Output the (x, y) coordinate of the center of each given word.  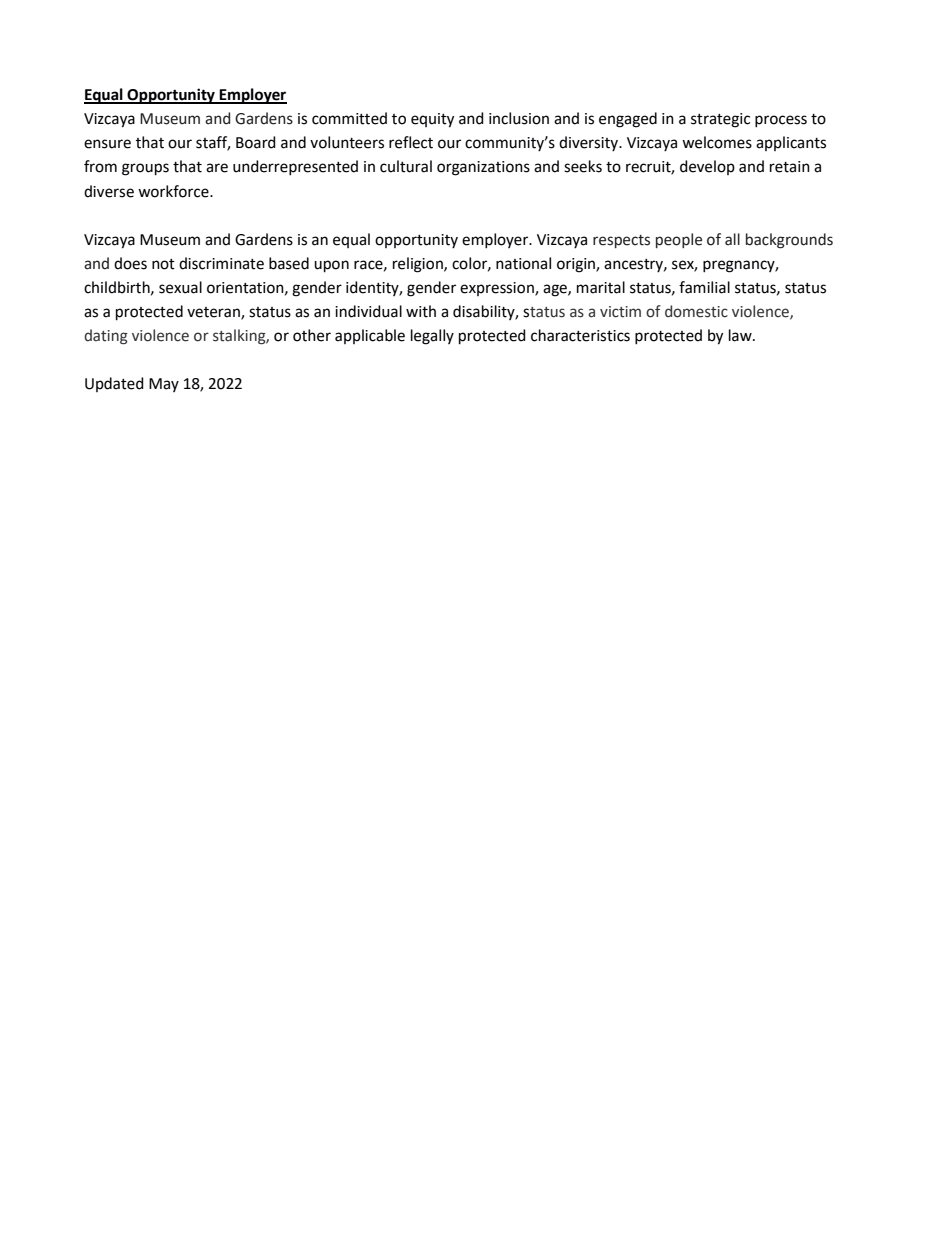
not (163, 264)
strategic (720, 120)
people (679, 240)
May (164, 385)
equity (432, 120)
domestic (696, 311)
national (523, 263)
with (421, 311)
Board (256, 142)
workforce (174, 191)
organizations (483, 168)
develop (707, 167)
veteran (214, 313)
